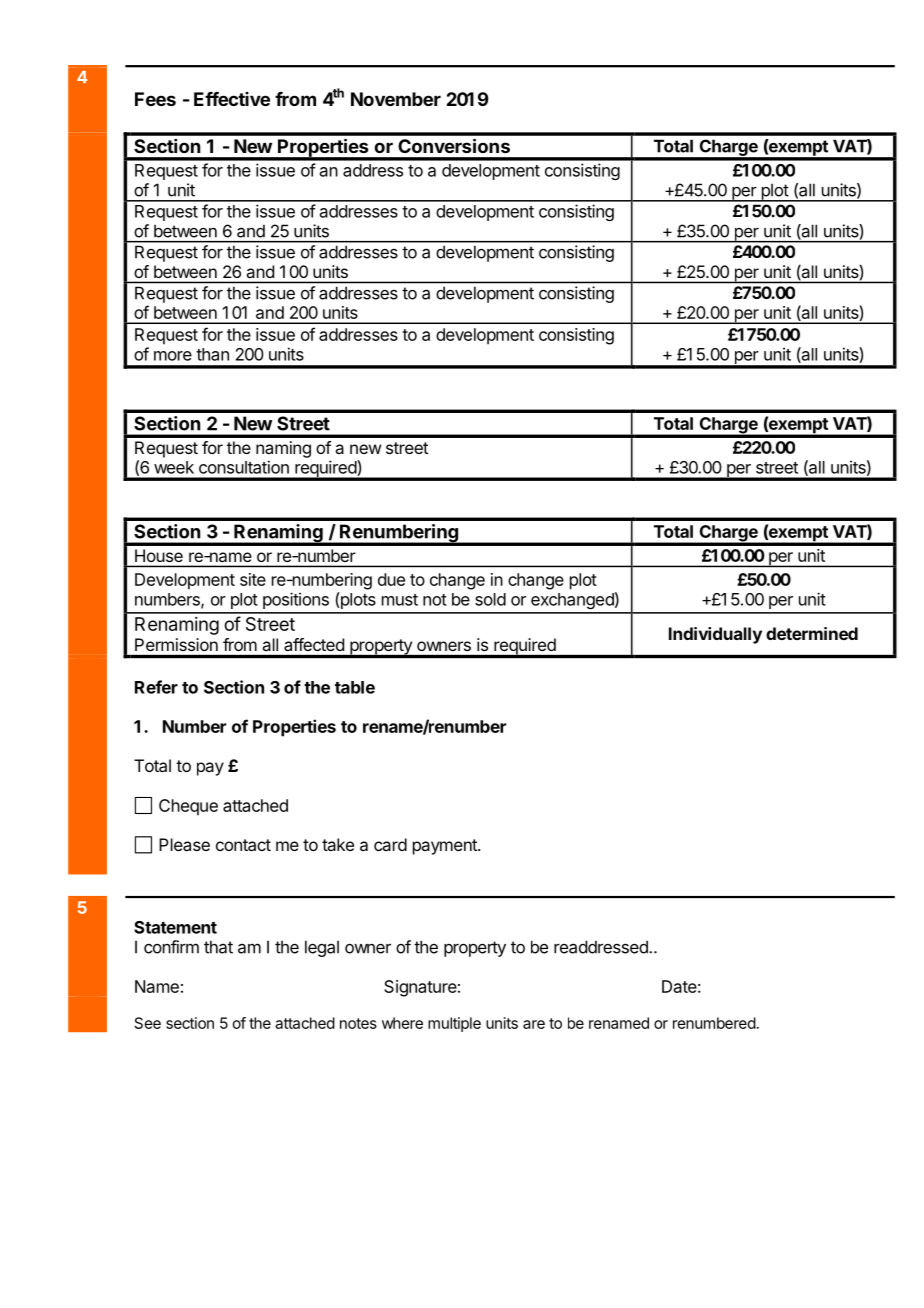  I want to click on November, so click(396, 99).
